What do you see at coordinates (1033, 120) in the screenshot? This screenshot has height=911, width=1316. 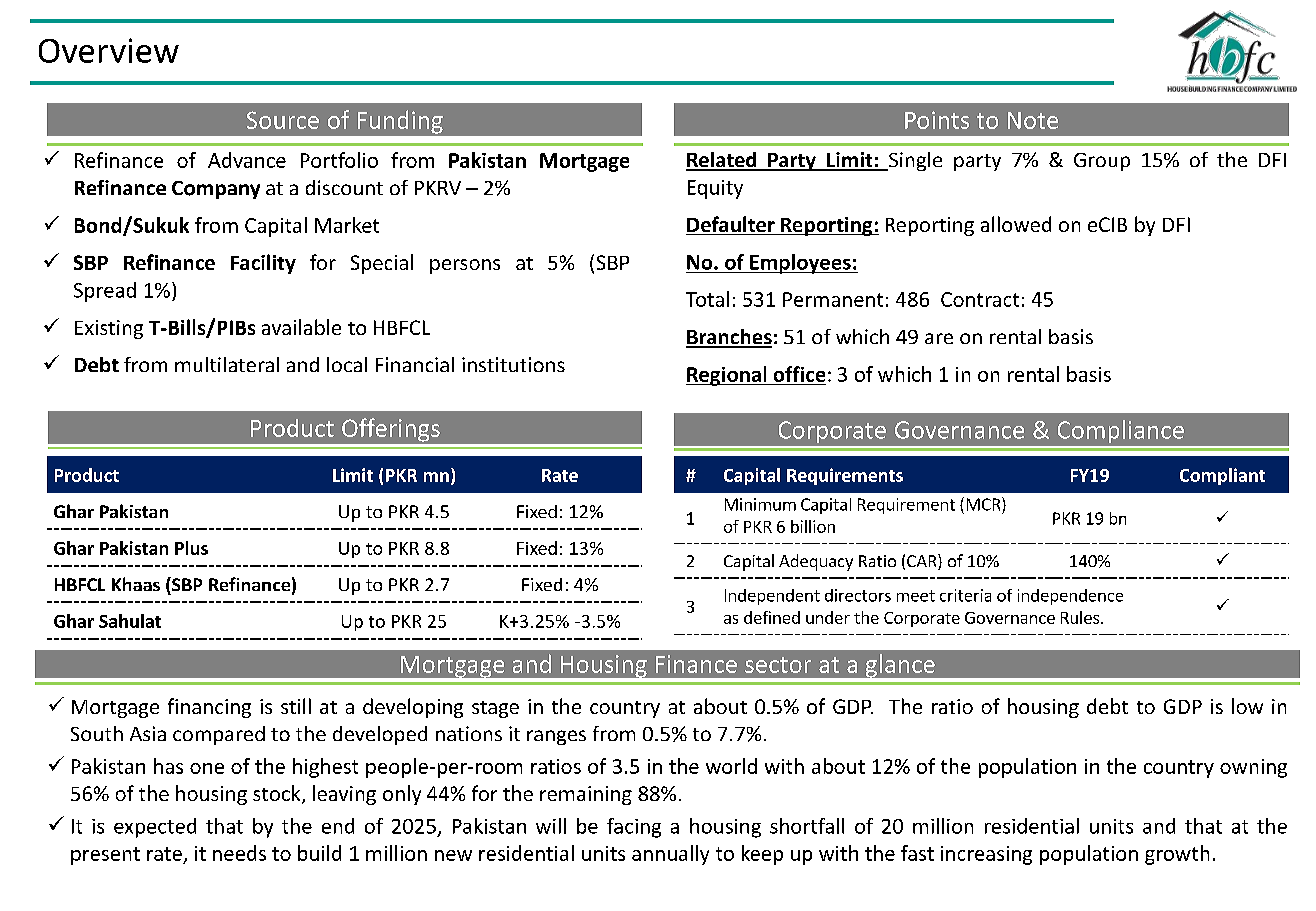 I see `Note` at bounding box center [1033, 120].
